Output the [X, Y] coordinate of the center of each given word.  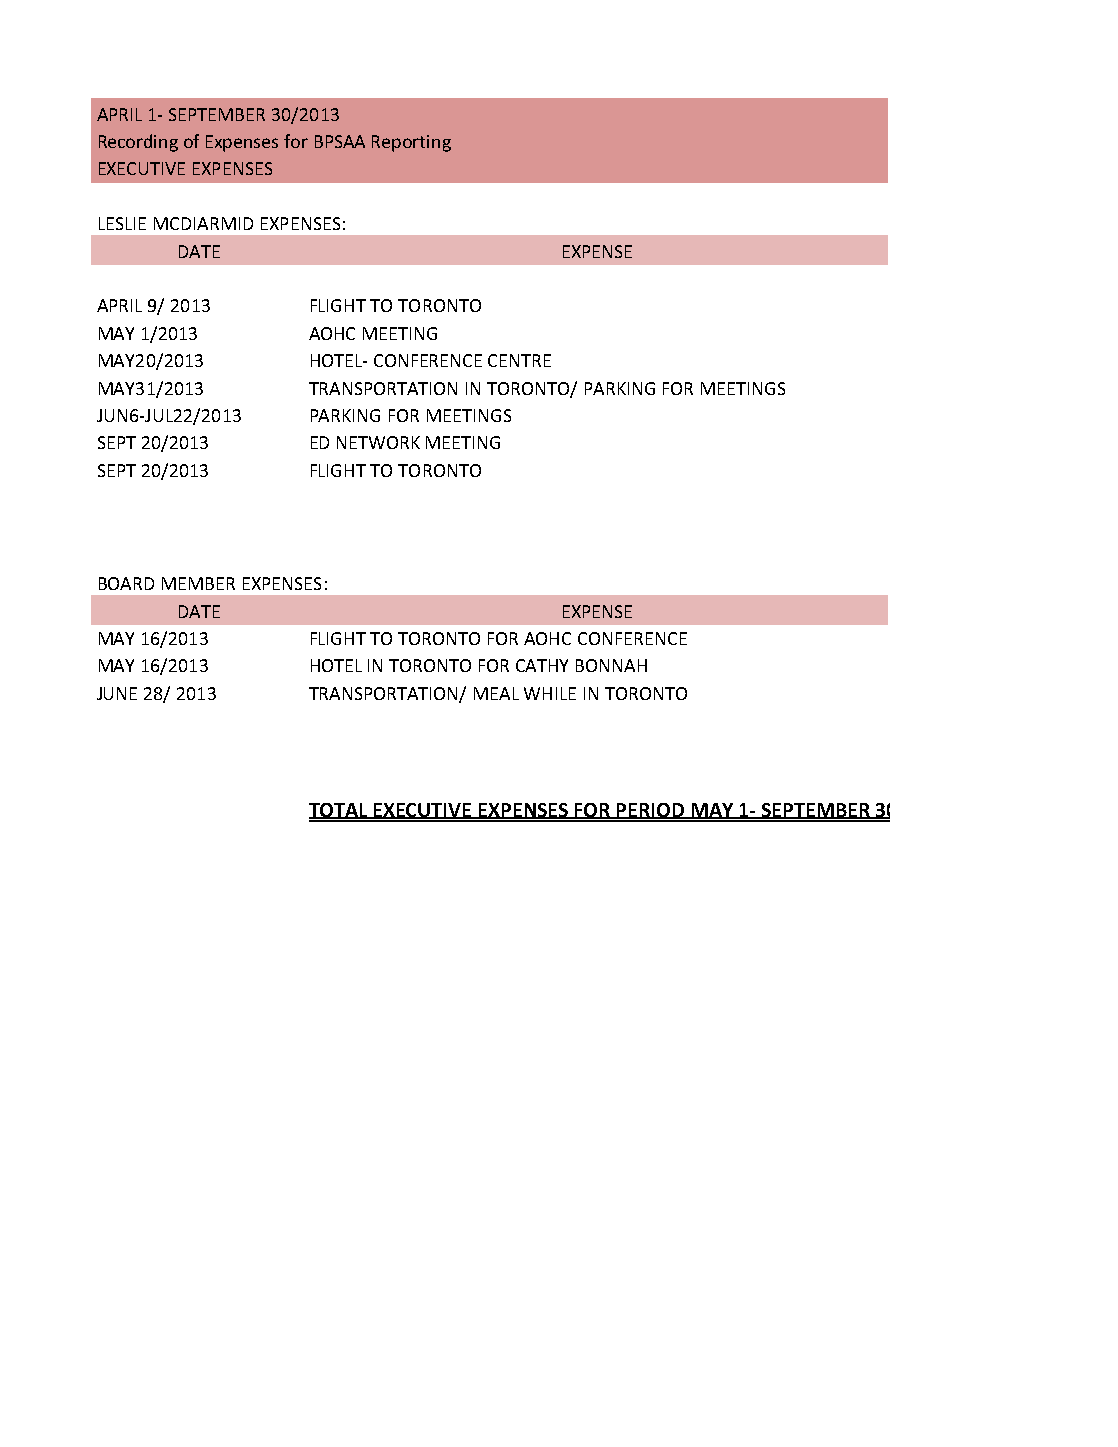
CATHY [542, 665]
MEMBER [198, 583]
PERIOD [650, 811]
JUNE [117, 693]
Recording [138, 143]
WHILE [550, 693]
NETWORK [378, 442]
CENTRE [519, 360]
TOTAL [339, 811]
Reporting [411, 143]
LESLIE [122, 223]
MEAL [496, 693]
